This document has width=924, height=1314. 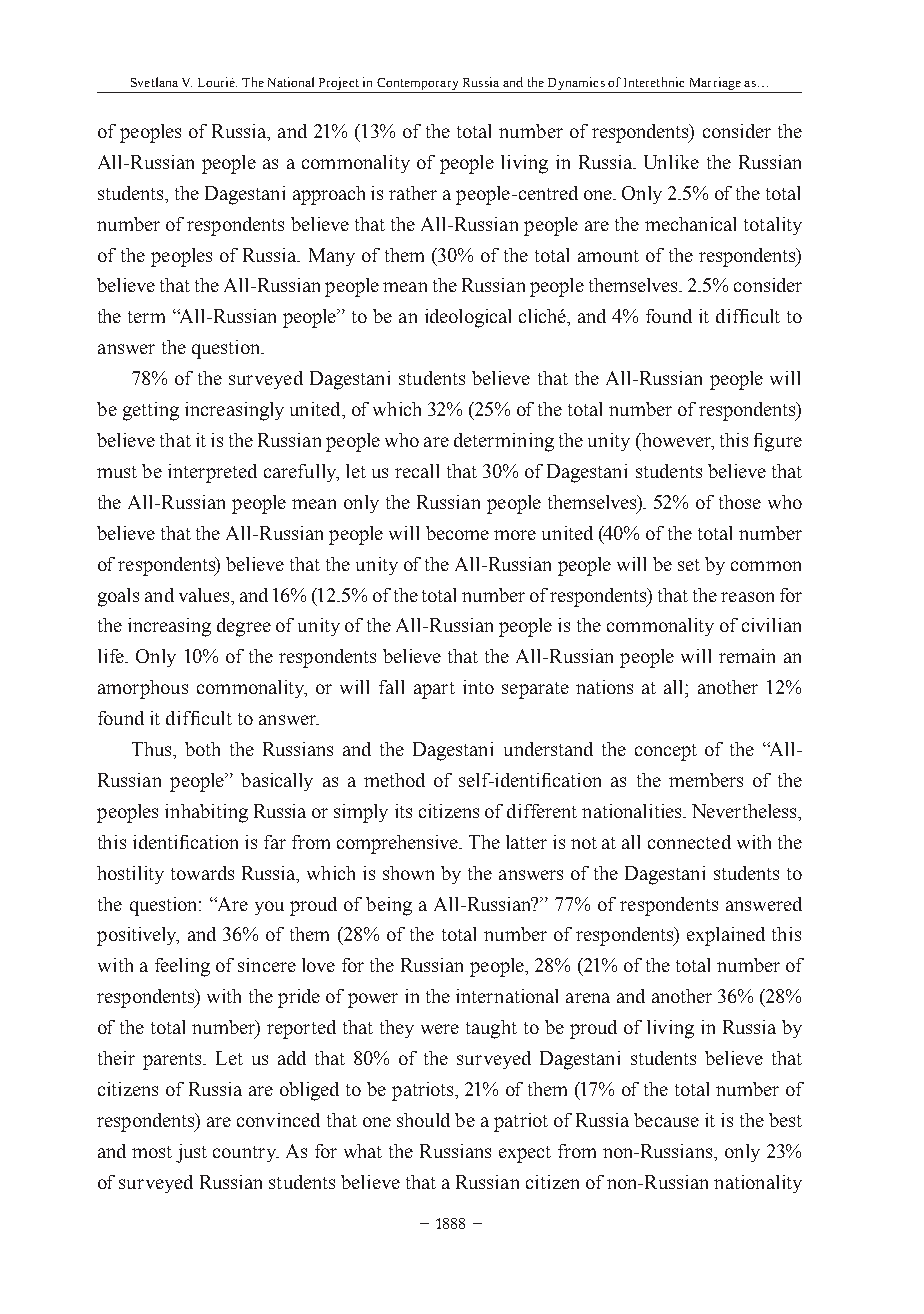 I want to click on Marriage, so click(x=714, y=85).
